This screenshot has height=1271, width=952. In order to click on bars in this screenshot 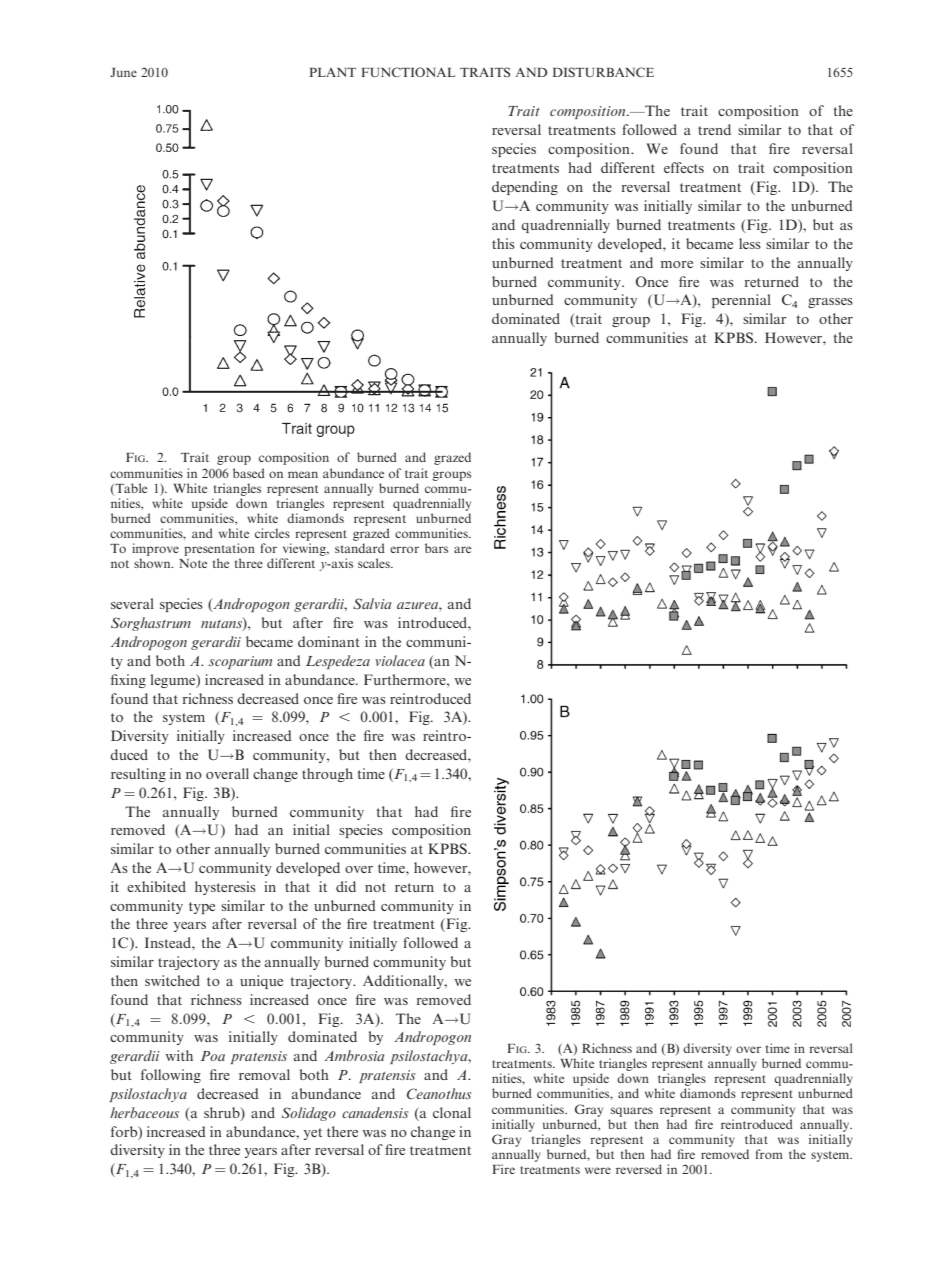, I will do `click(436, 548)`.
